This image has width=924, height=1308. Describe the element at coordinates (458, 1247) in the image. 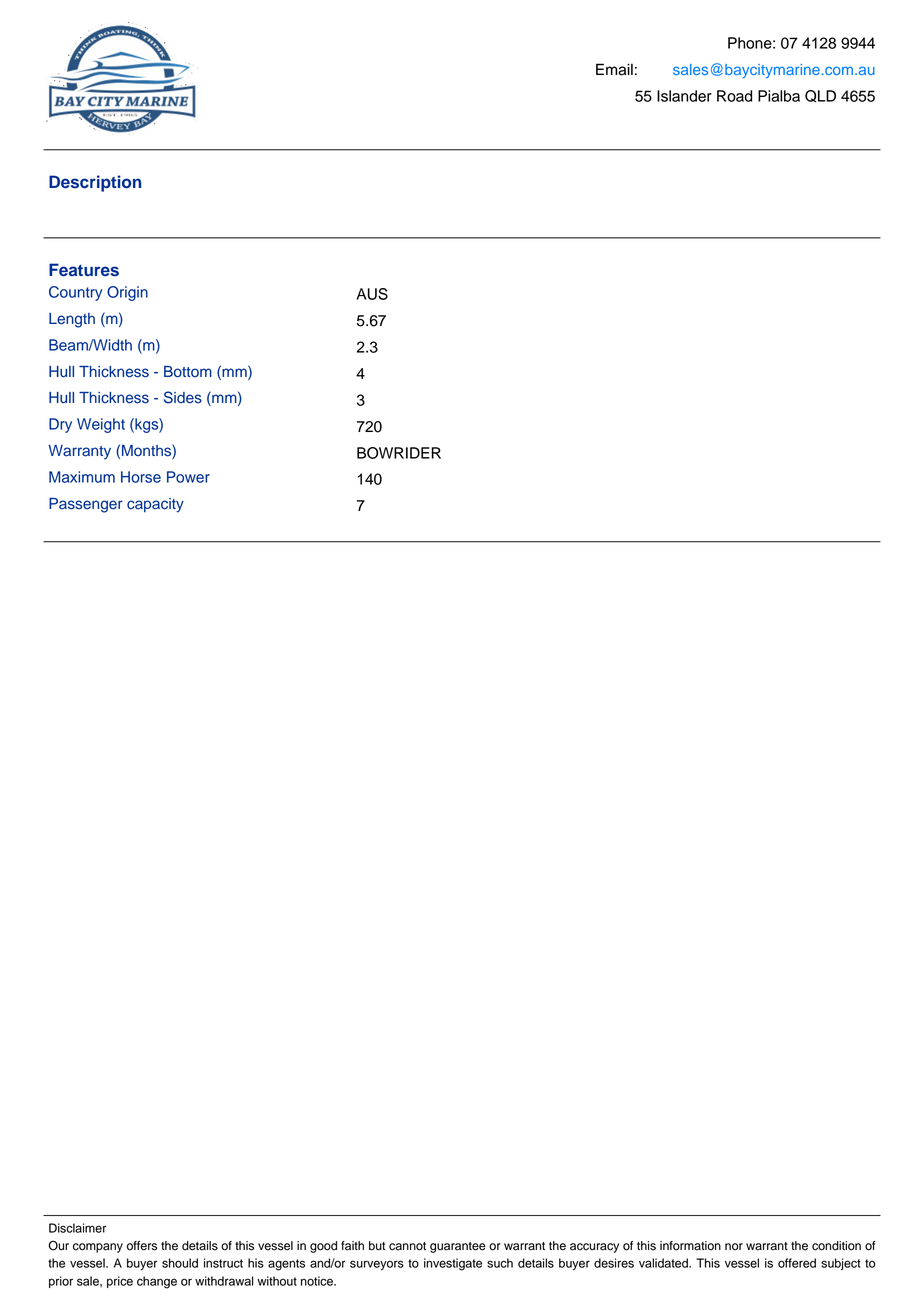

I see `guarantee` at that location.
